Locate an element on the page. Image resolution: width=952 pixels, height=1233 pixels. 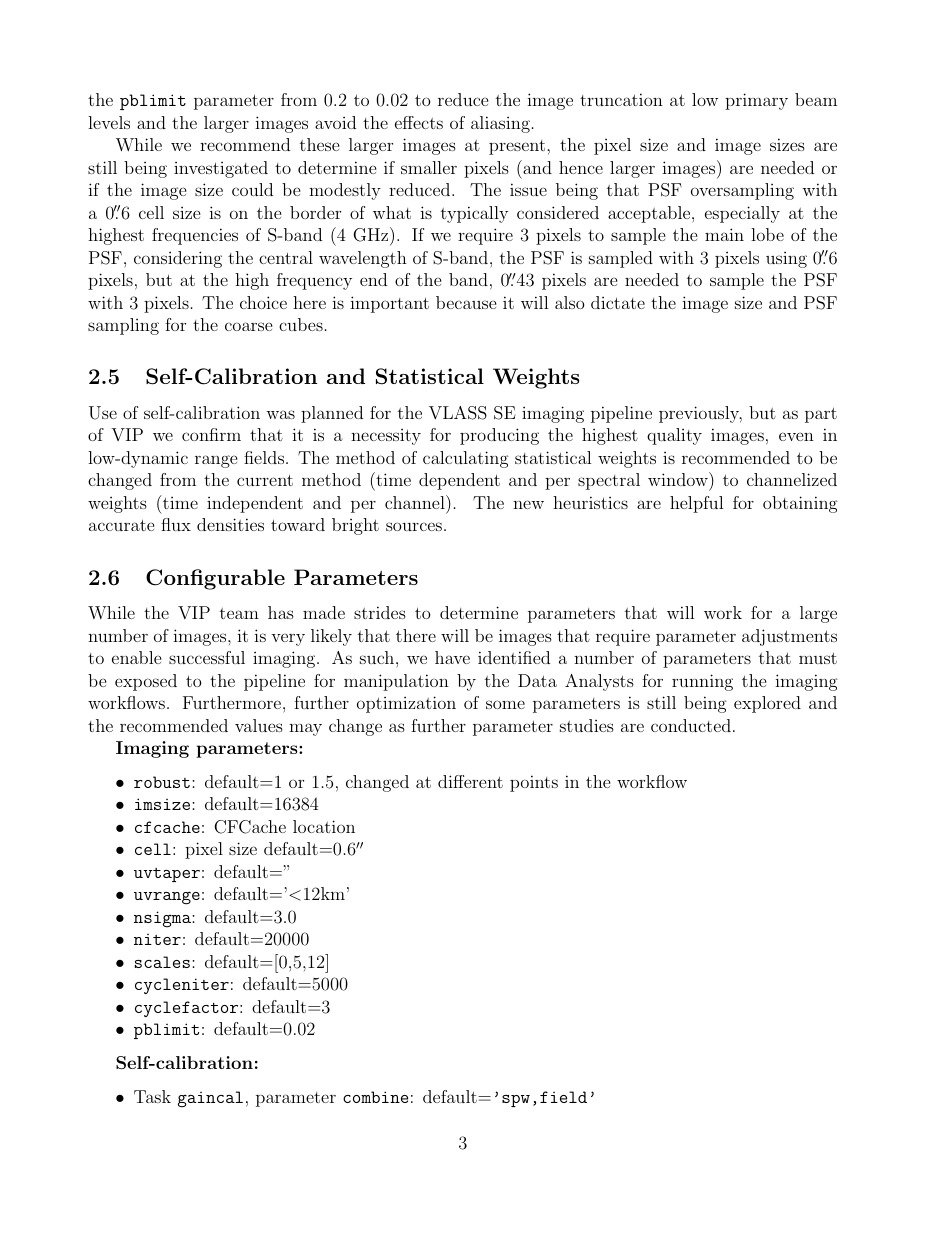
combine is located at coordinates (375, 1097).
